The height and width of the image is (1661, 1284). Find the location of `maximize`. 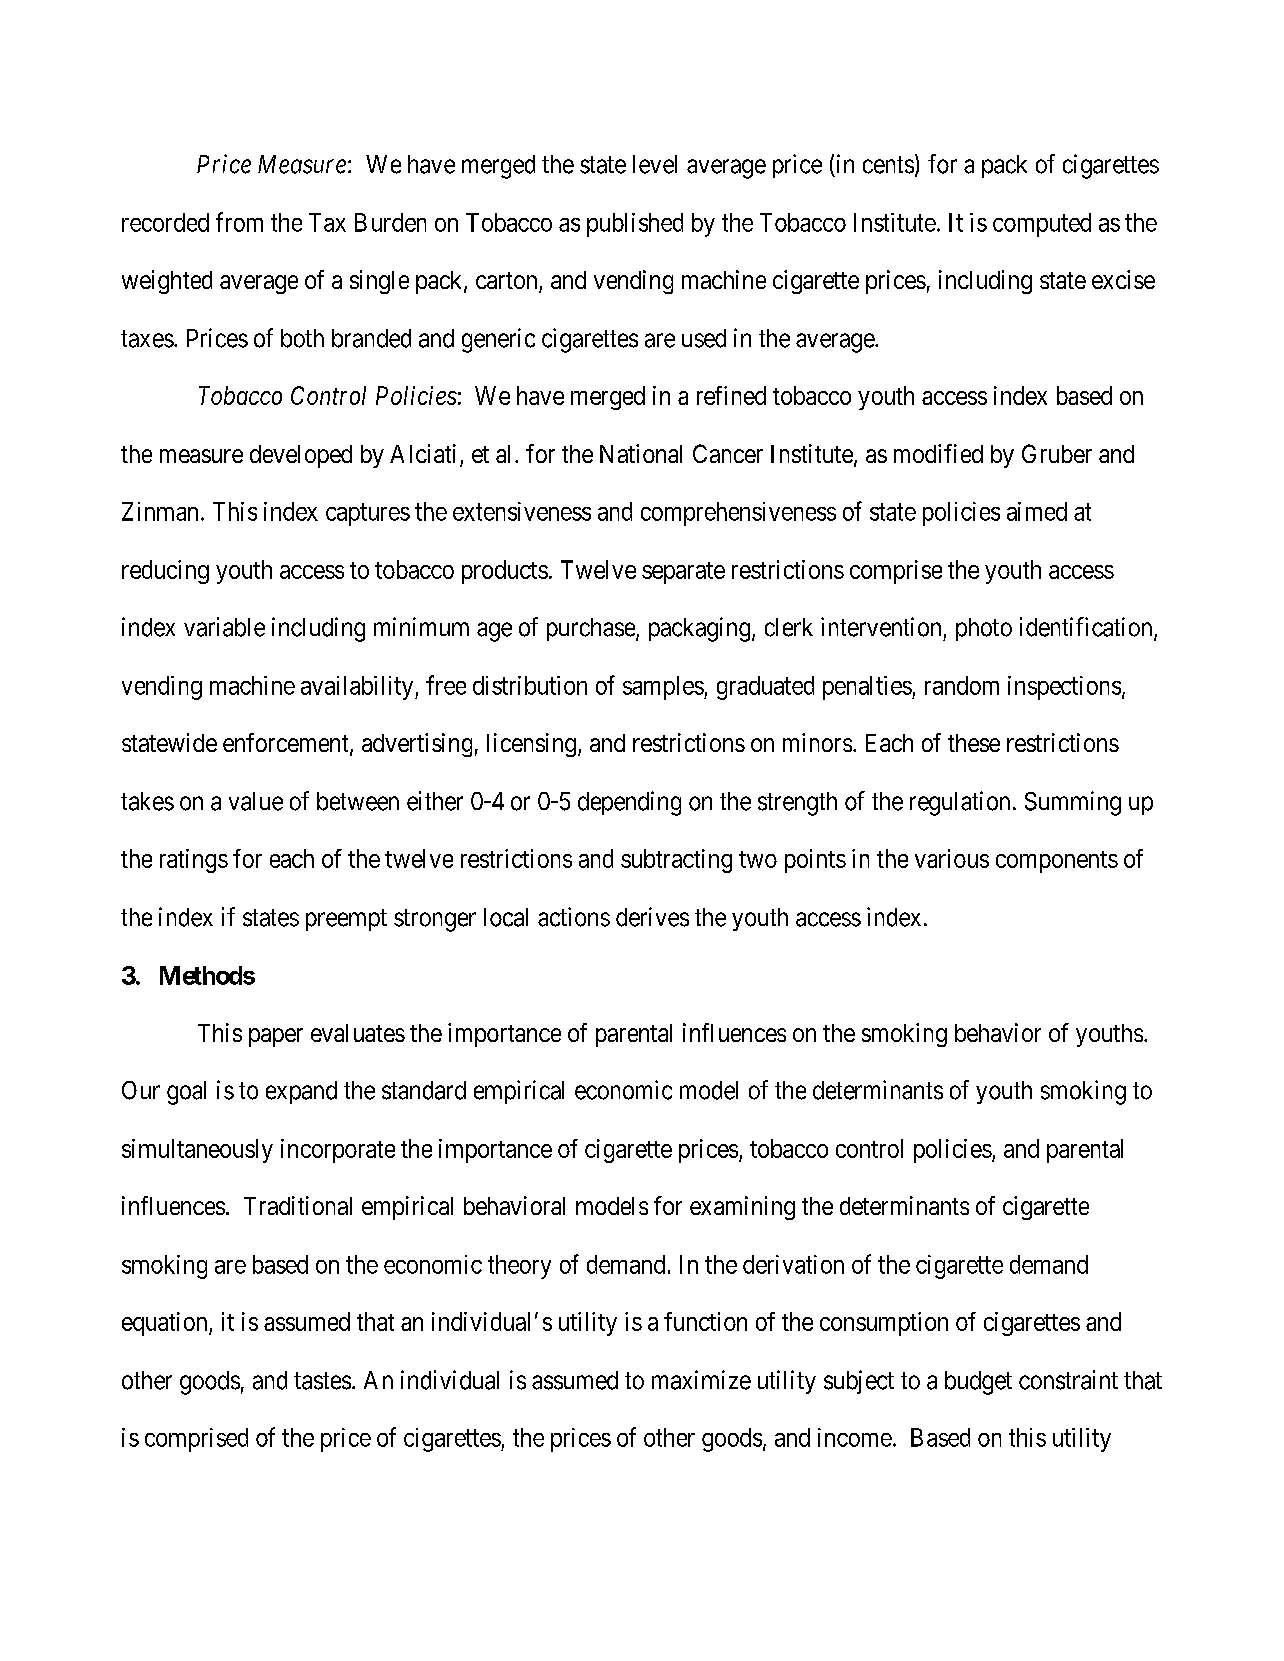

maximize is located at coordinates (701, 1380).
